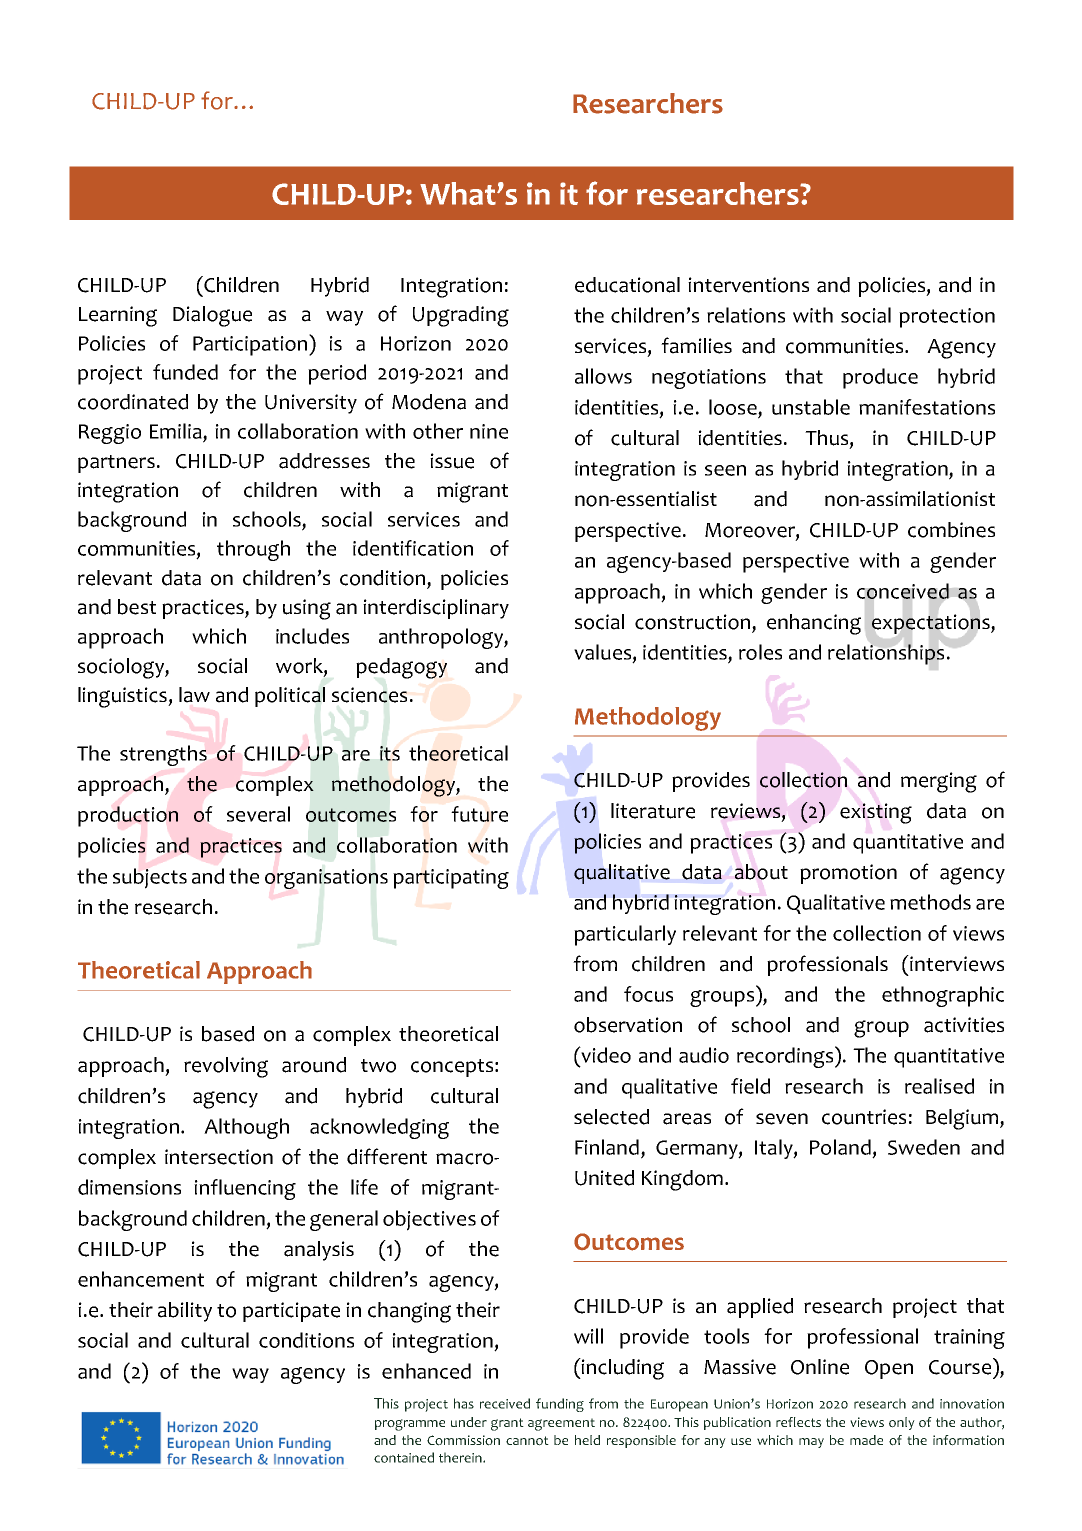  I want to click on law, so click(194, 695).
